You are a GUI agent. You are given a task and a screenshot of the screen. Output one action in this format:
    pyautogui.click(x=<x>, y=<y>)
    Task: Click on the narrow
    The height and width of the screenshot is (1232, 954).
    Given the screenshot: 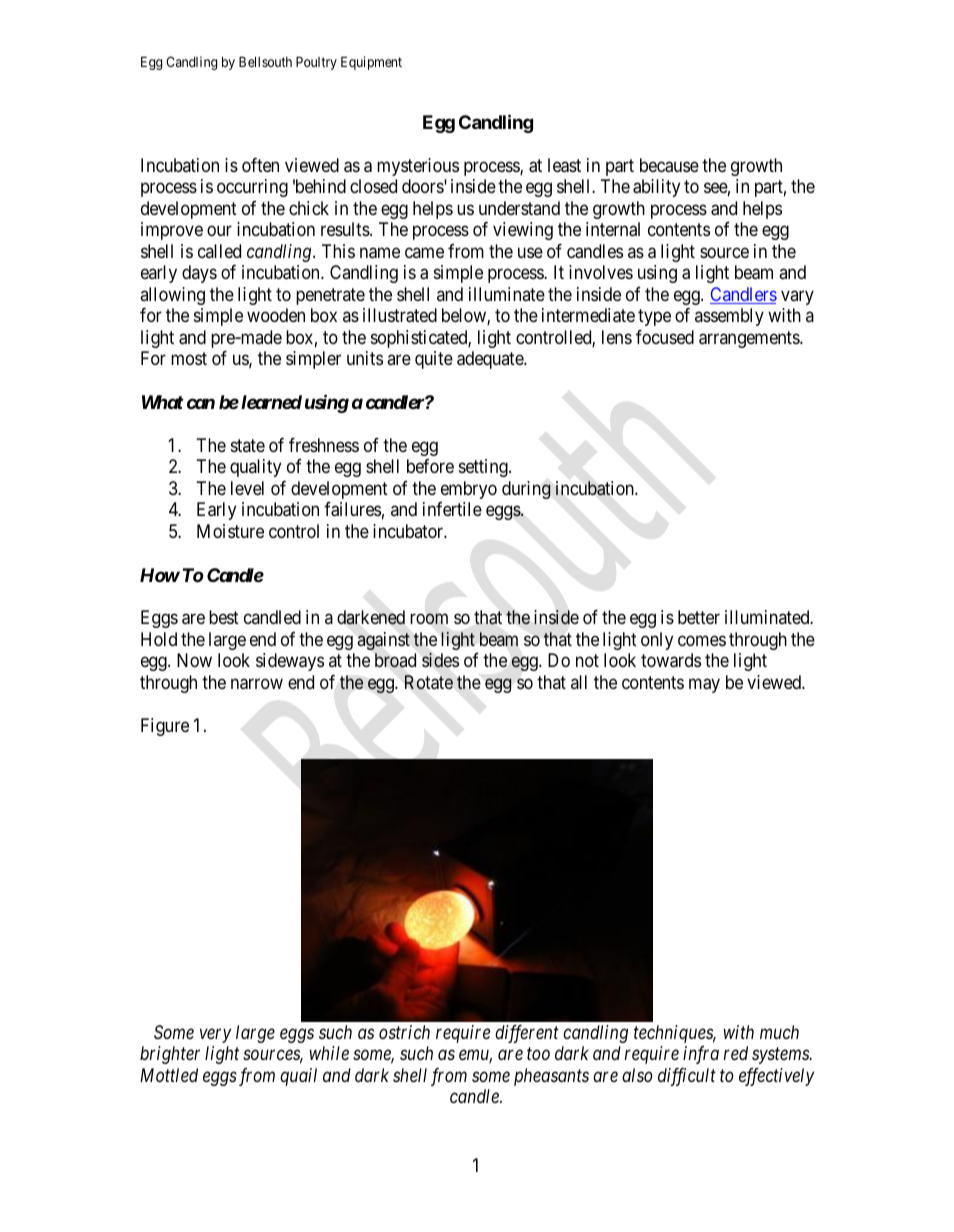 What is the action you would take?
    pyautogui.click(x=257, y=684)
